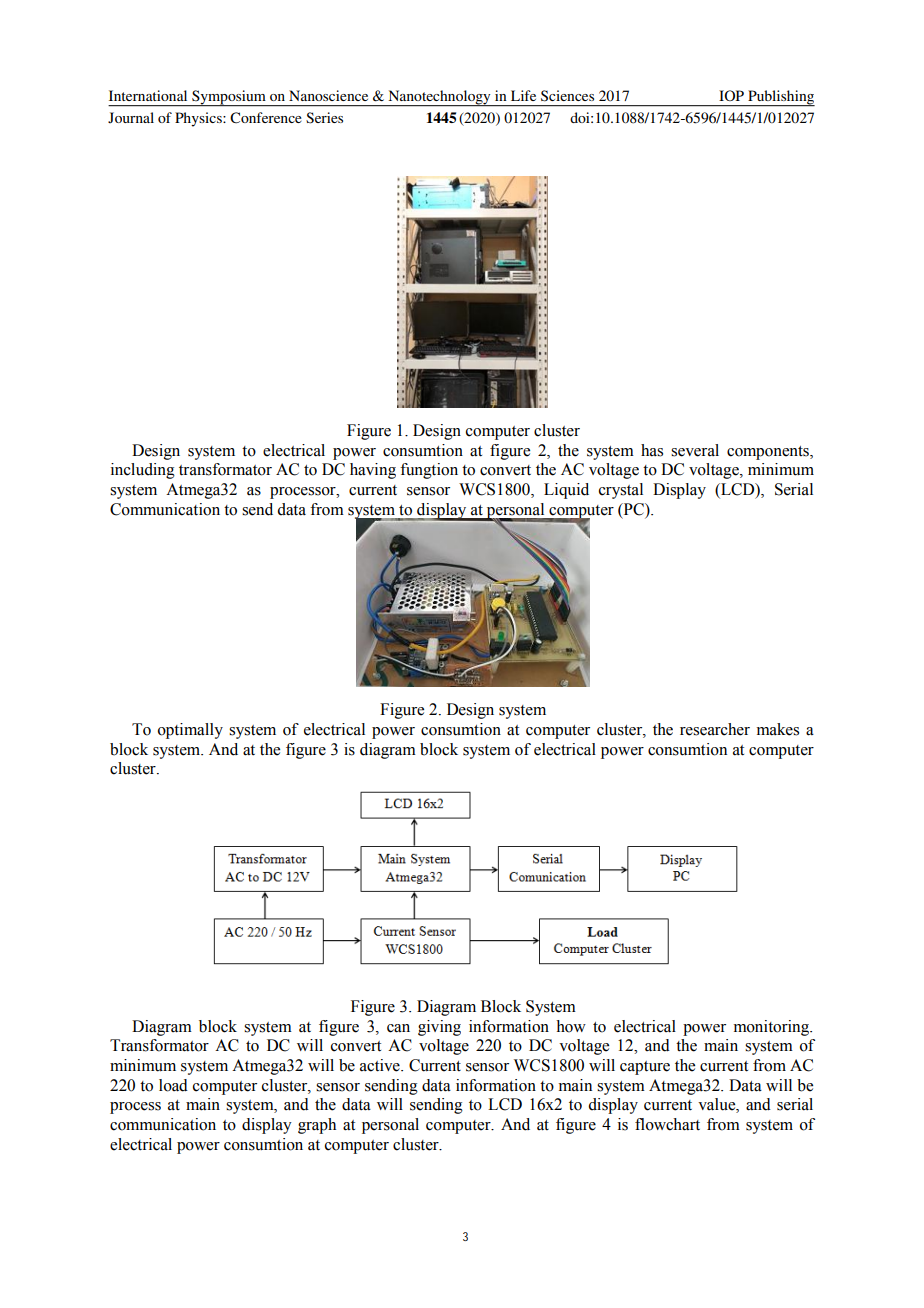 The height and width of the screenshot is (1308, 924). I want to click on researcher, so click(715, 729).
